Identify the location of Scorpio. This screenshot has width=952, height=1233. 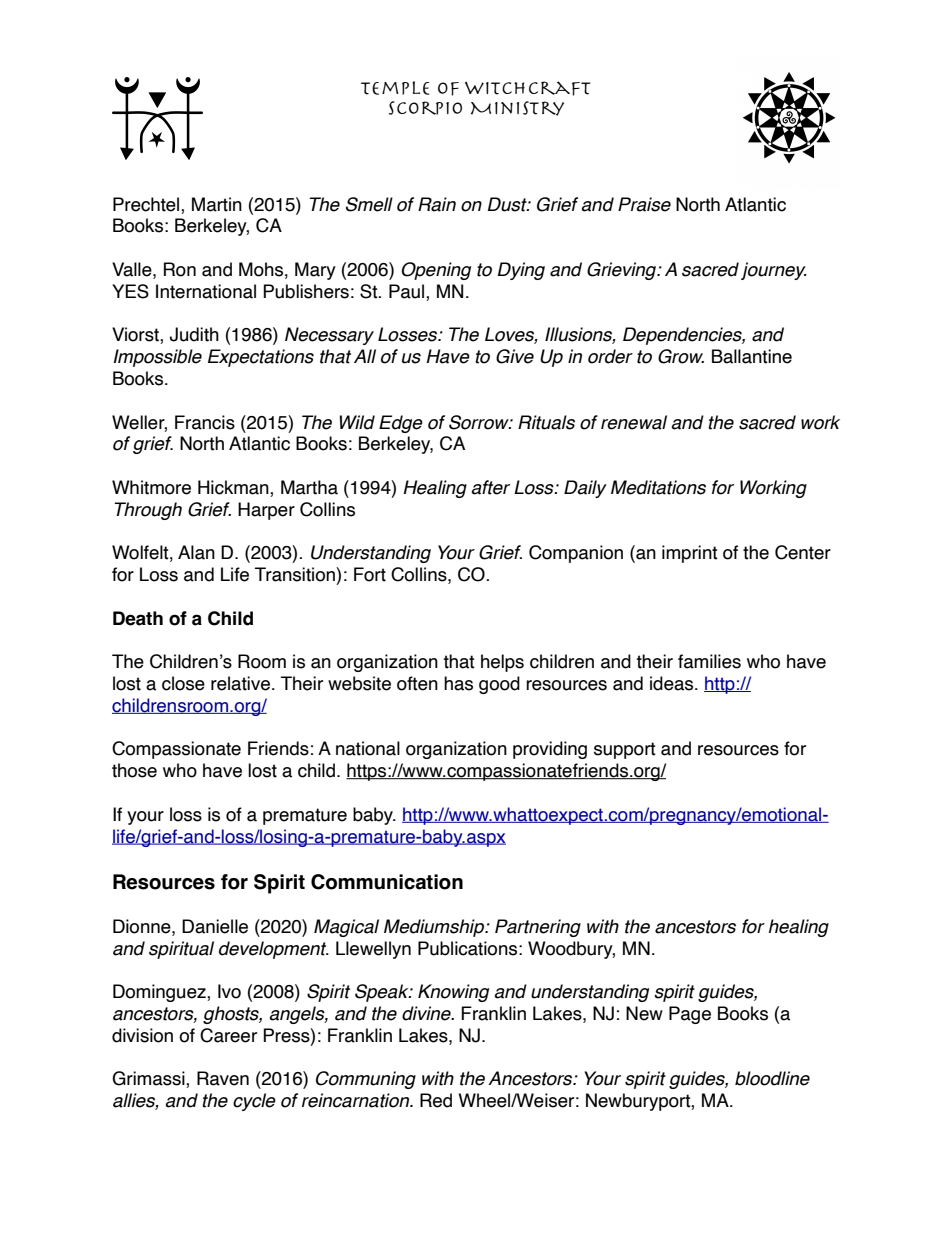
(425, 108).
